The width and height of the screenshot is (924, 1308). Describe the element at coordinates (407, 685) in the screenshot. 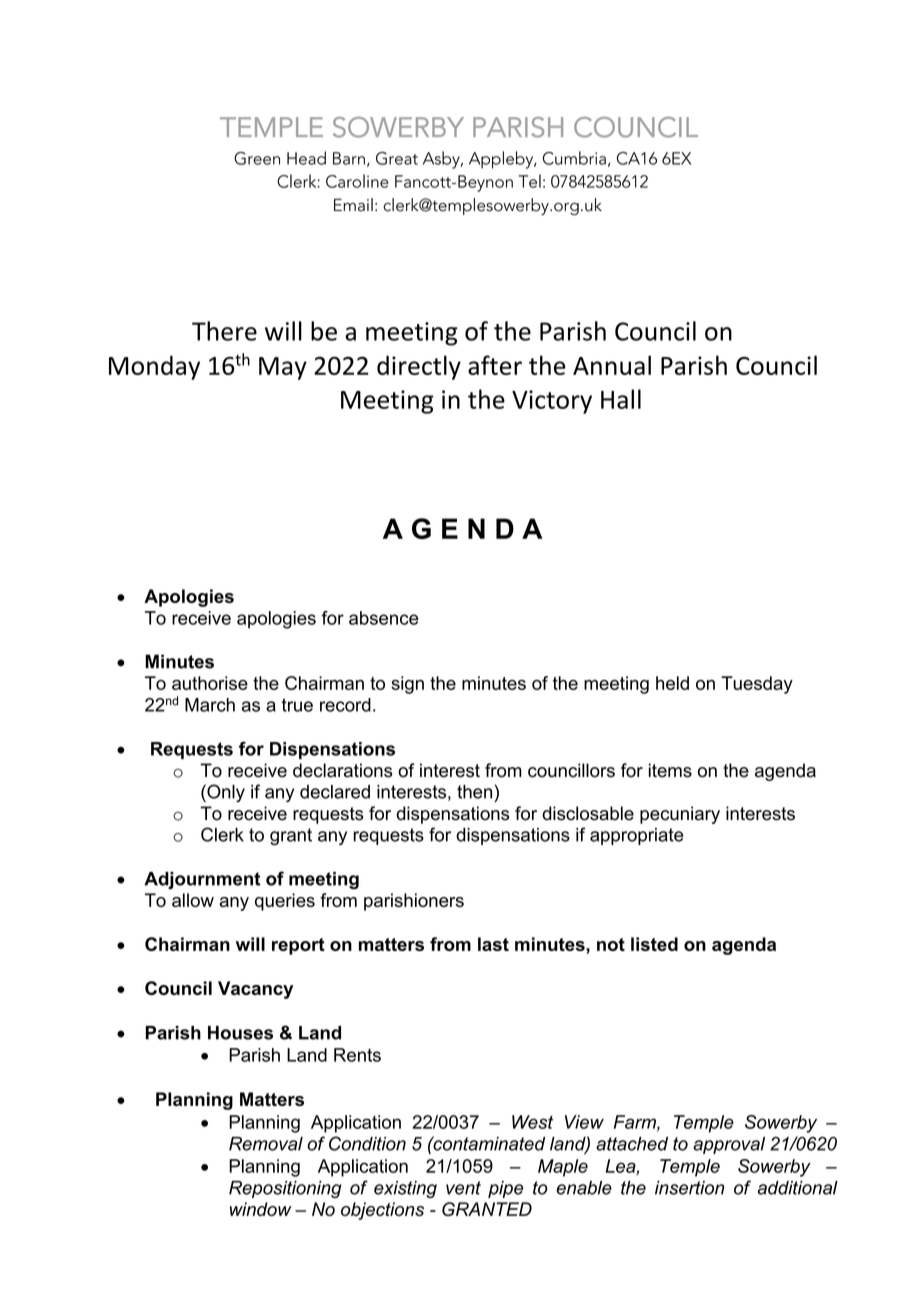

I see `sign` at that location.
